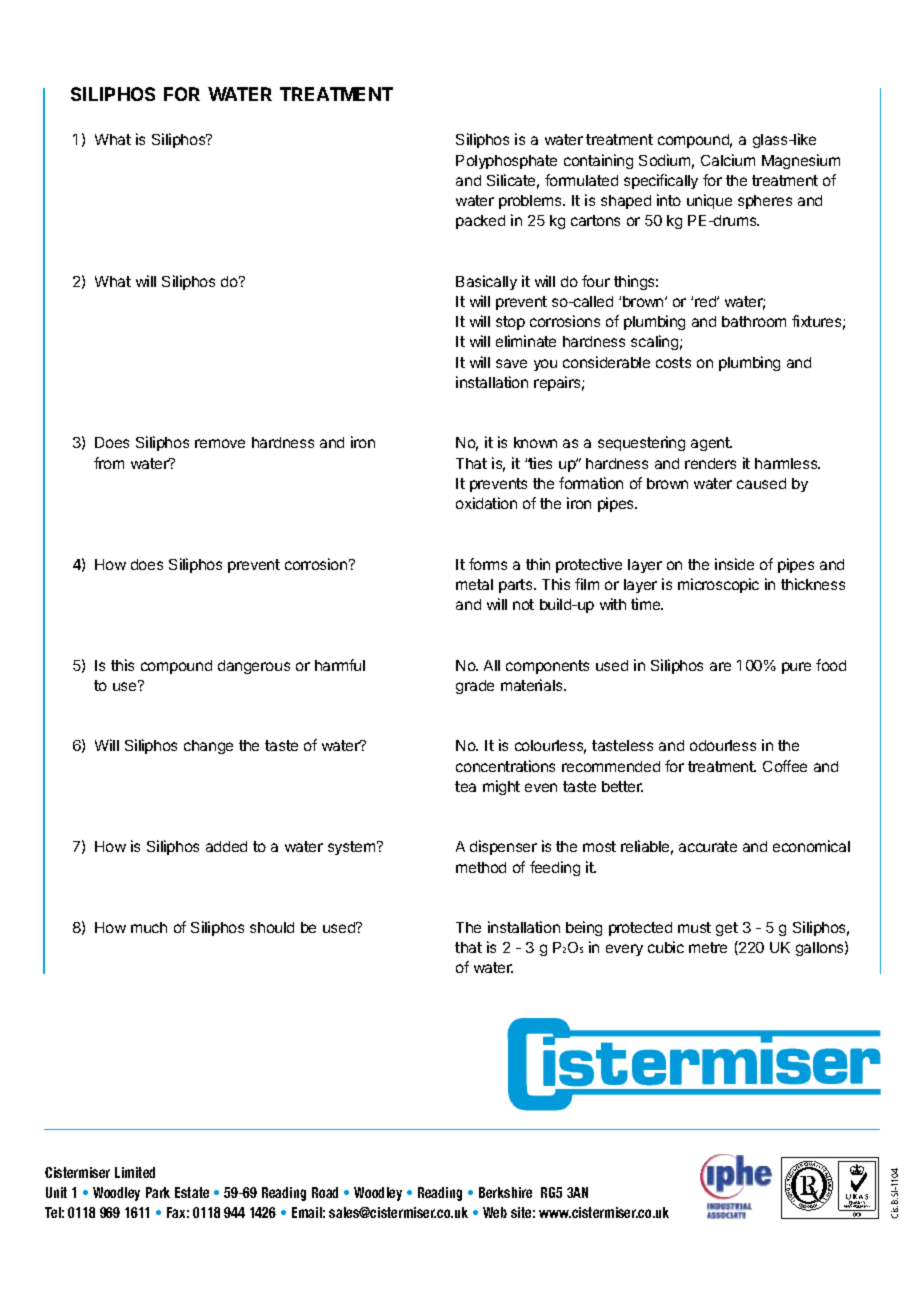  I want to click on packed, so click(480, 222).
